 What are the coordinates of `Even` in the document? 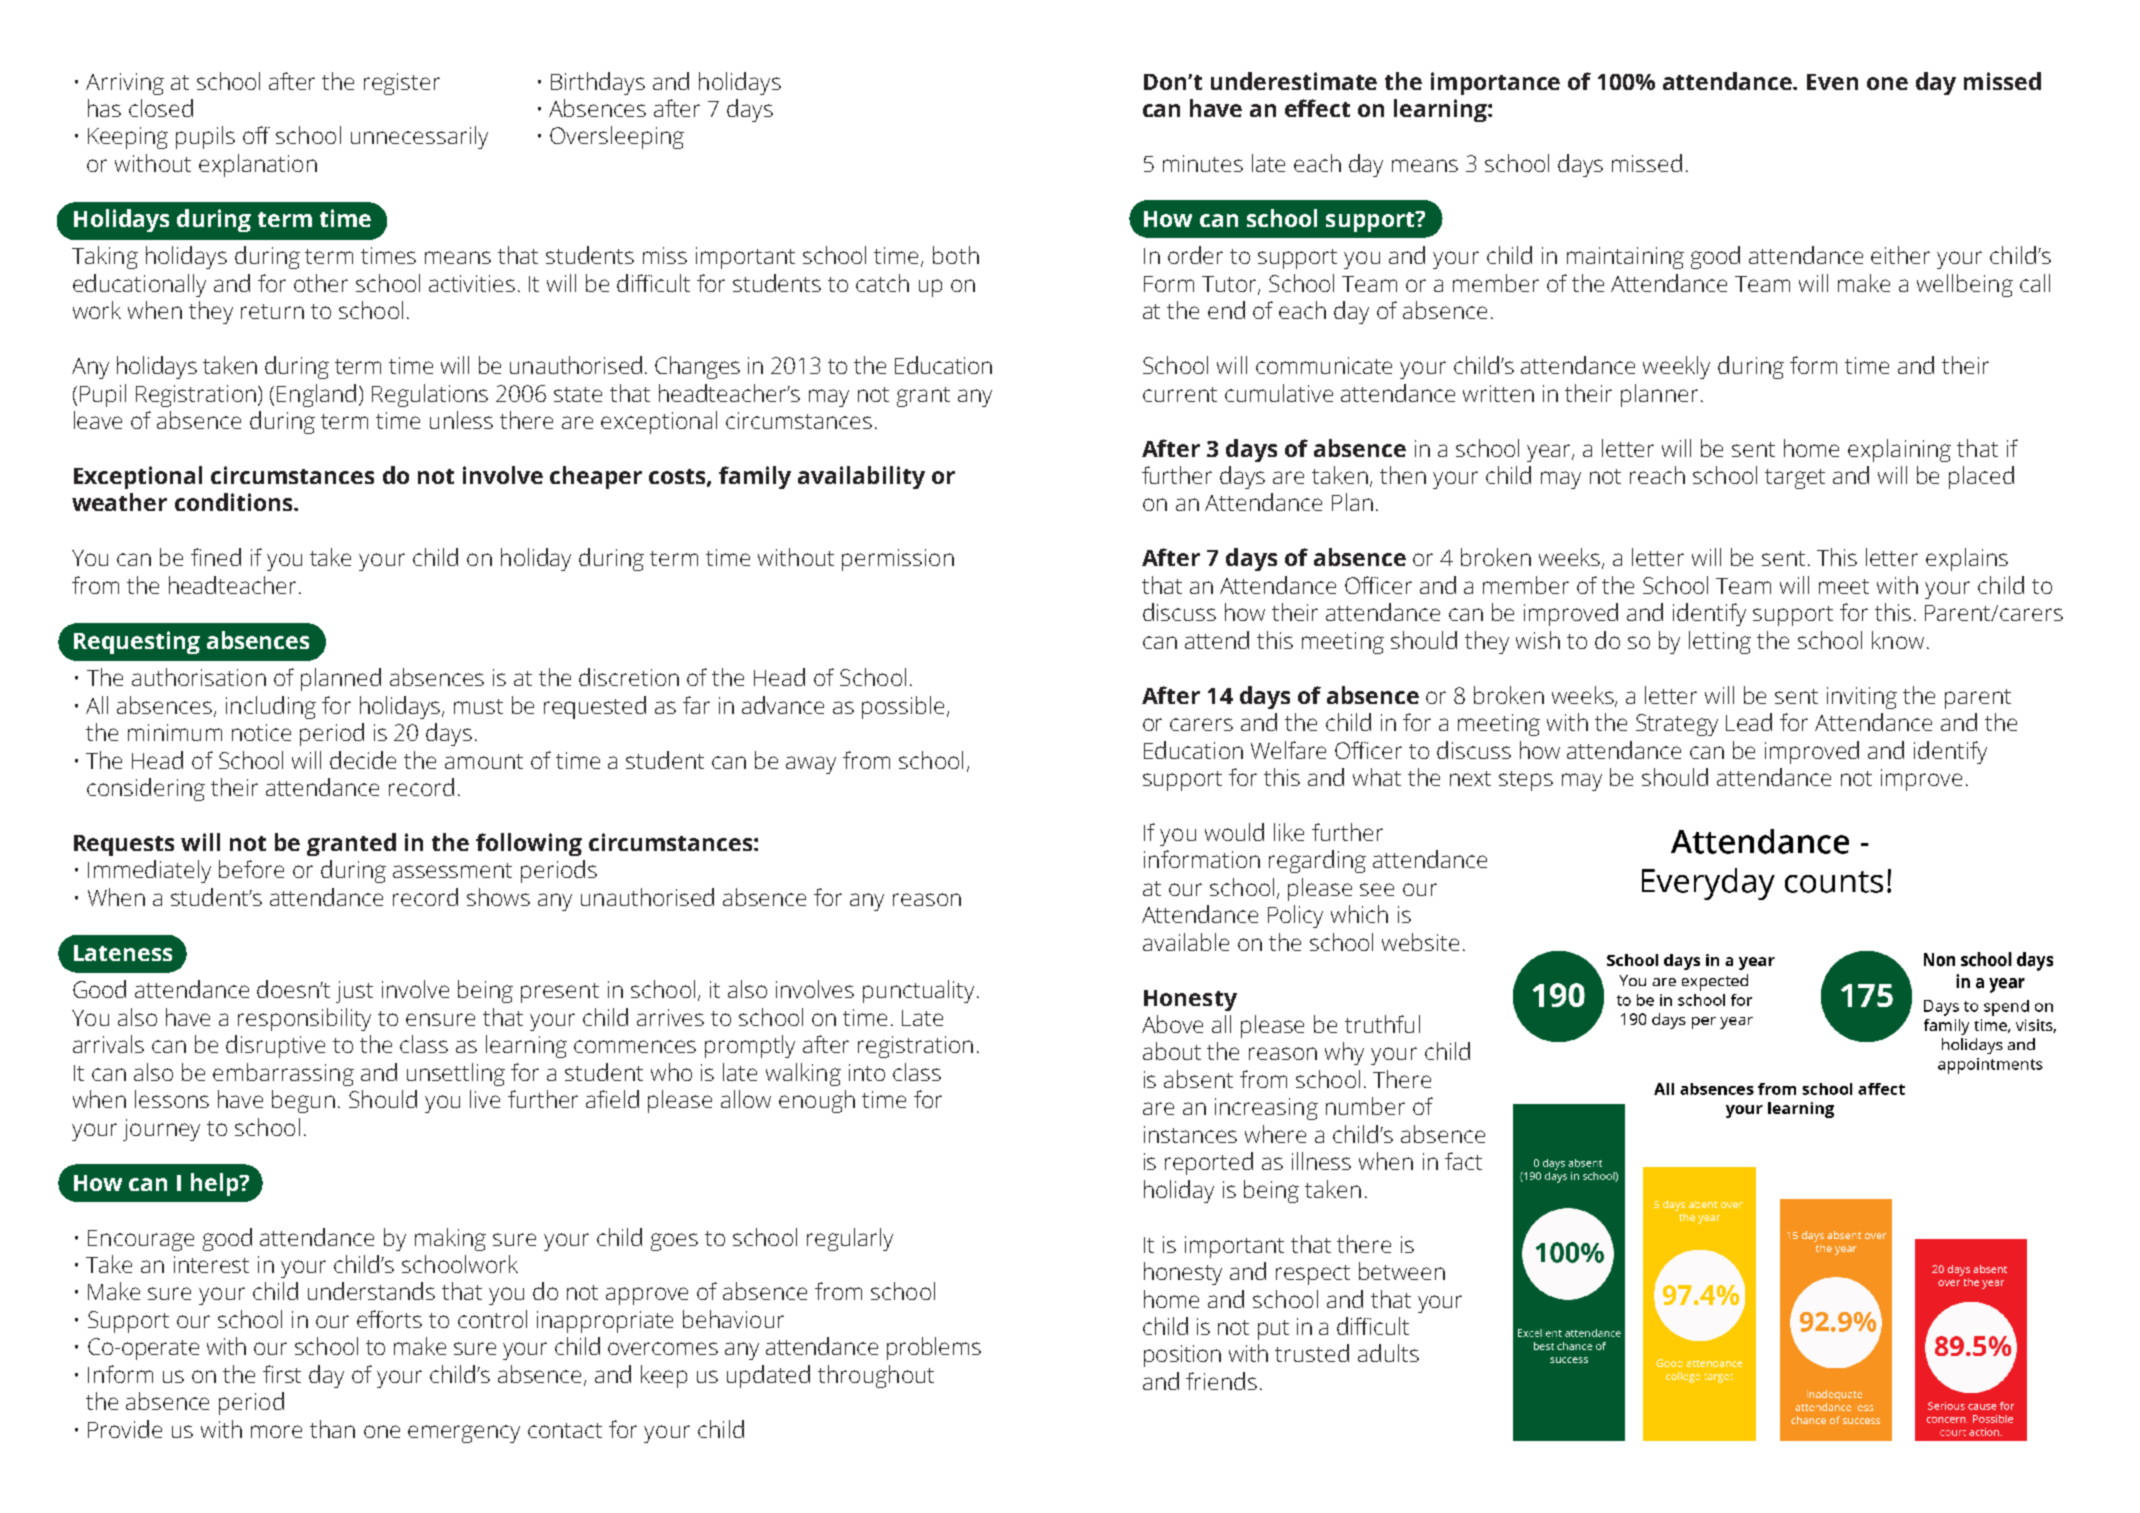 It's located at (1832, 82).
